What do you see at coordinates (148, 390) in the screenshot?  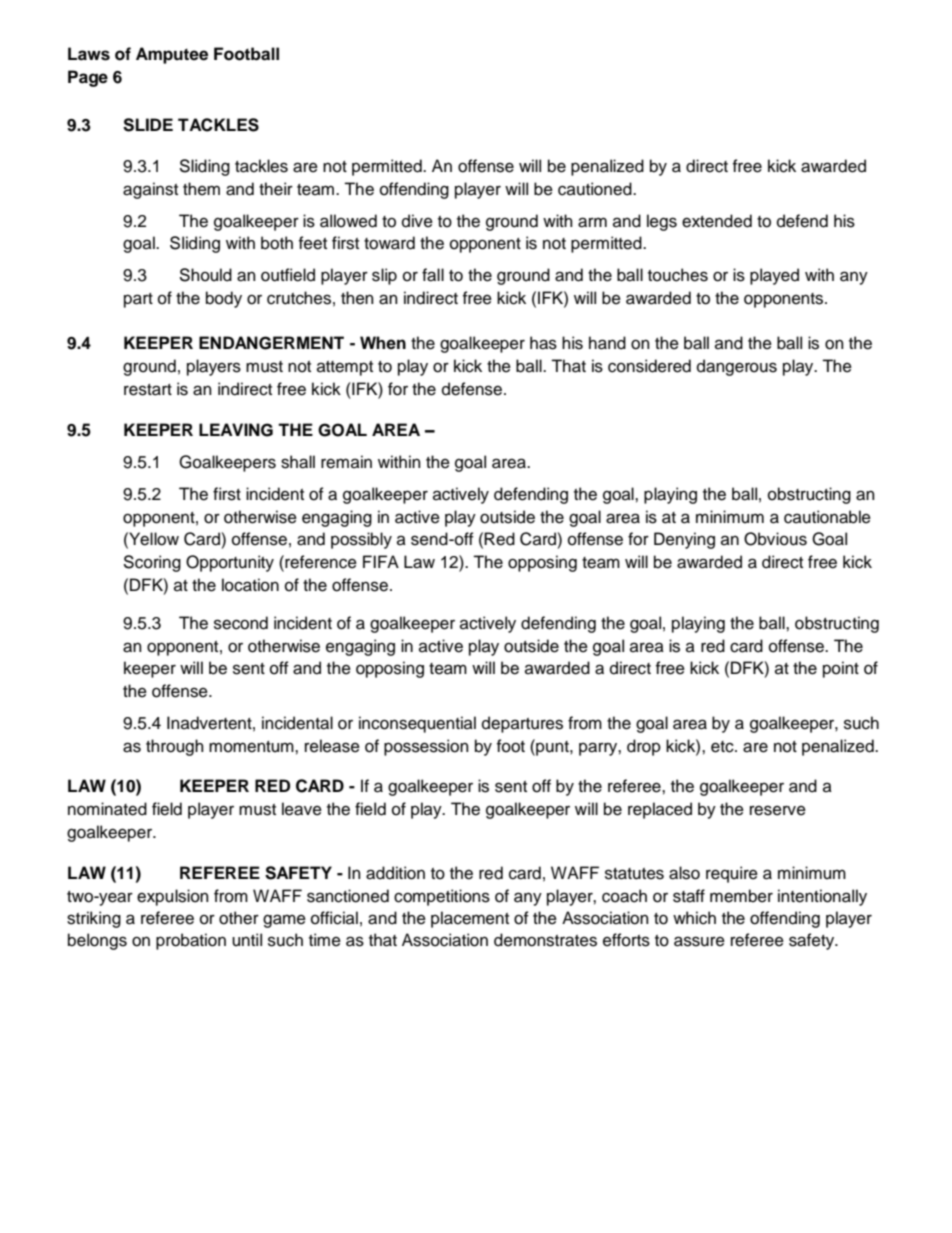 I see `restart` at bounding box center [148, 390].
